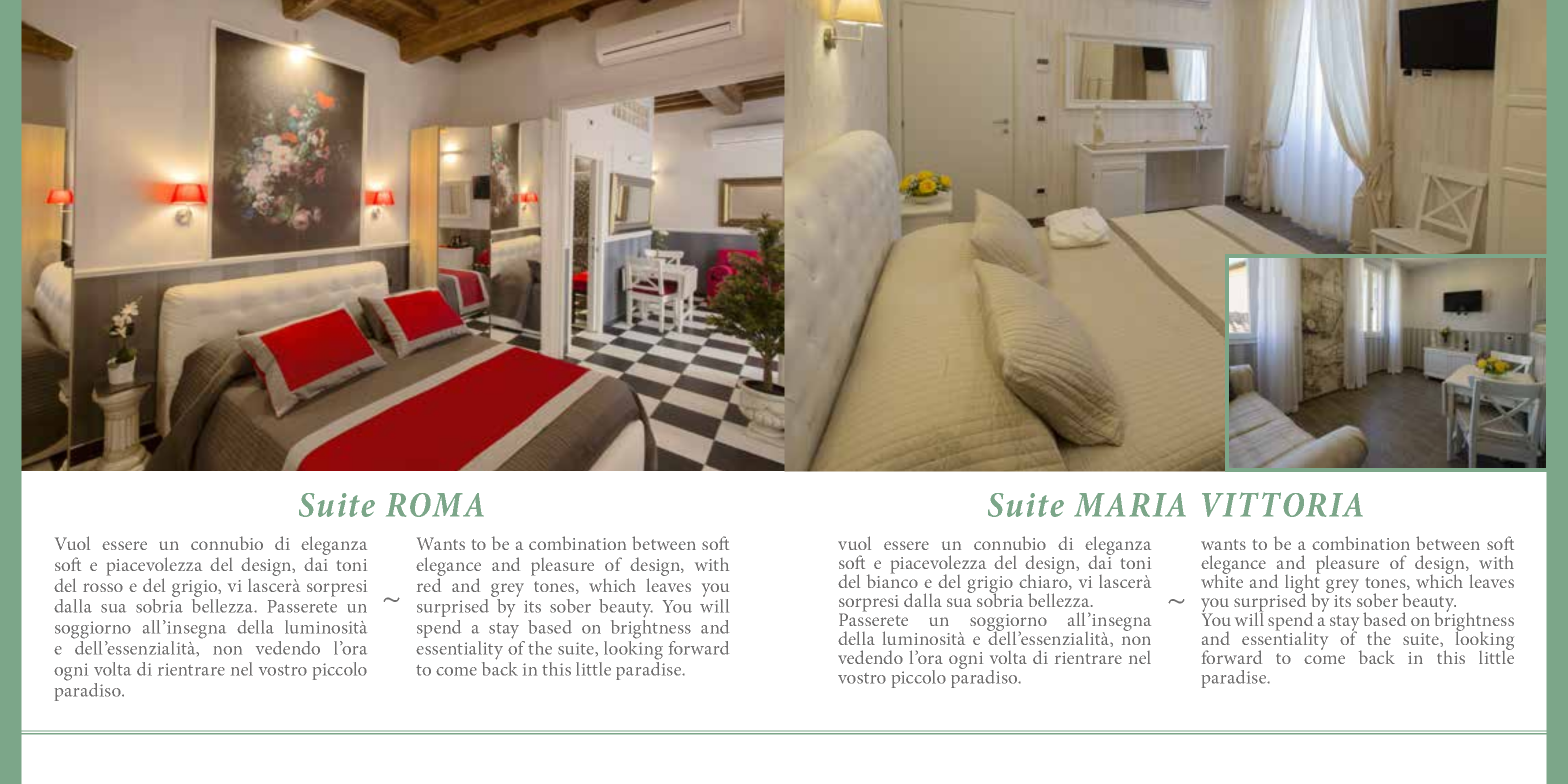 The height and width of the image is (784, 1568). What do you see at coordinates (1302, 584) in the image?
I see `light` at bounding box center [1302, 584].
